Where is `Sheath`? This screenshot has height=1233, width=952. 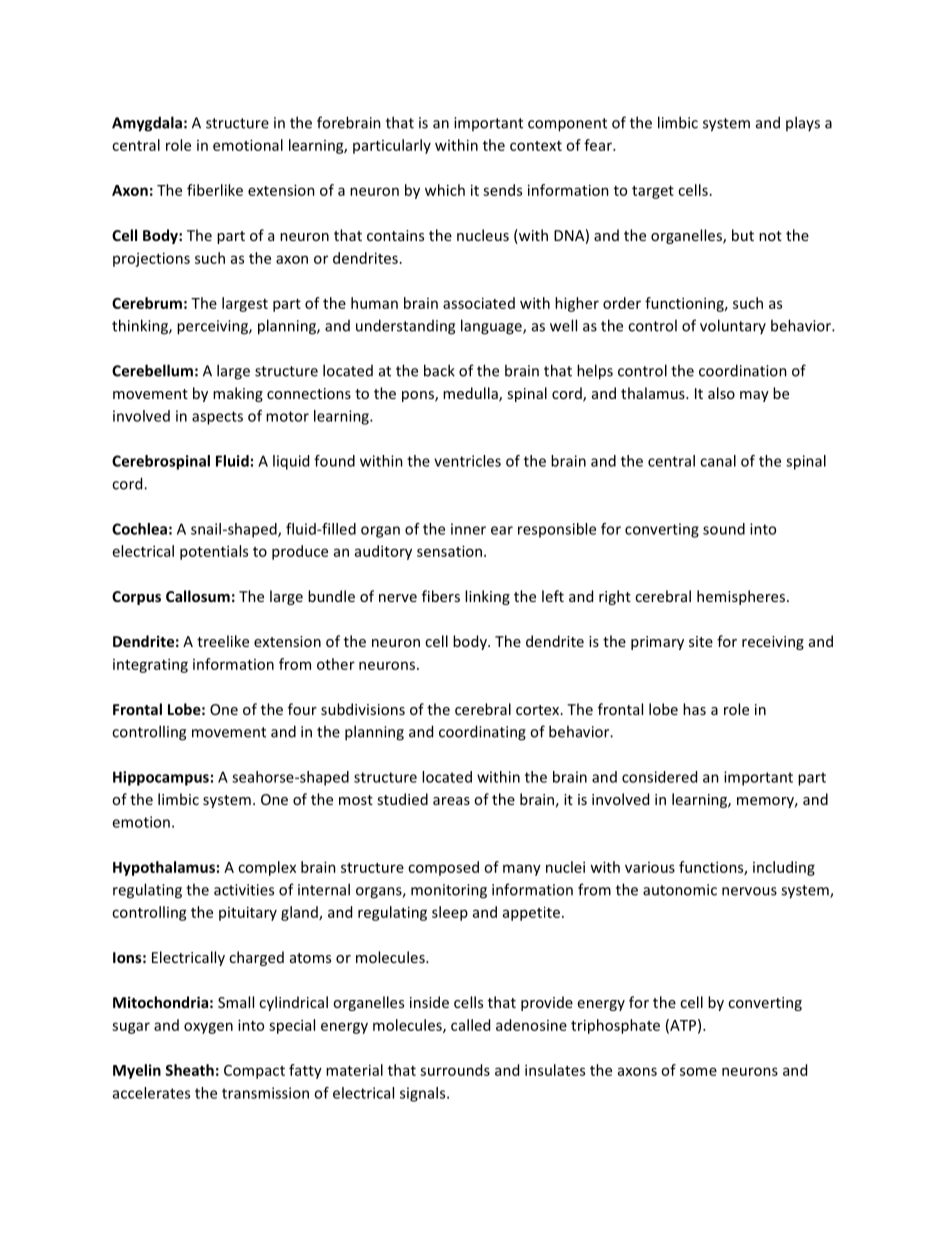
Sheath is located at coordinates (189, 1070).
